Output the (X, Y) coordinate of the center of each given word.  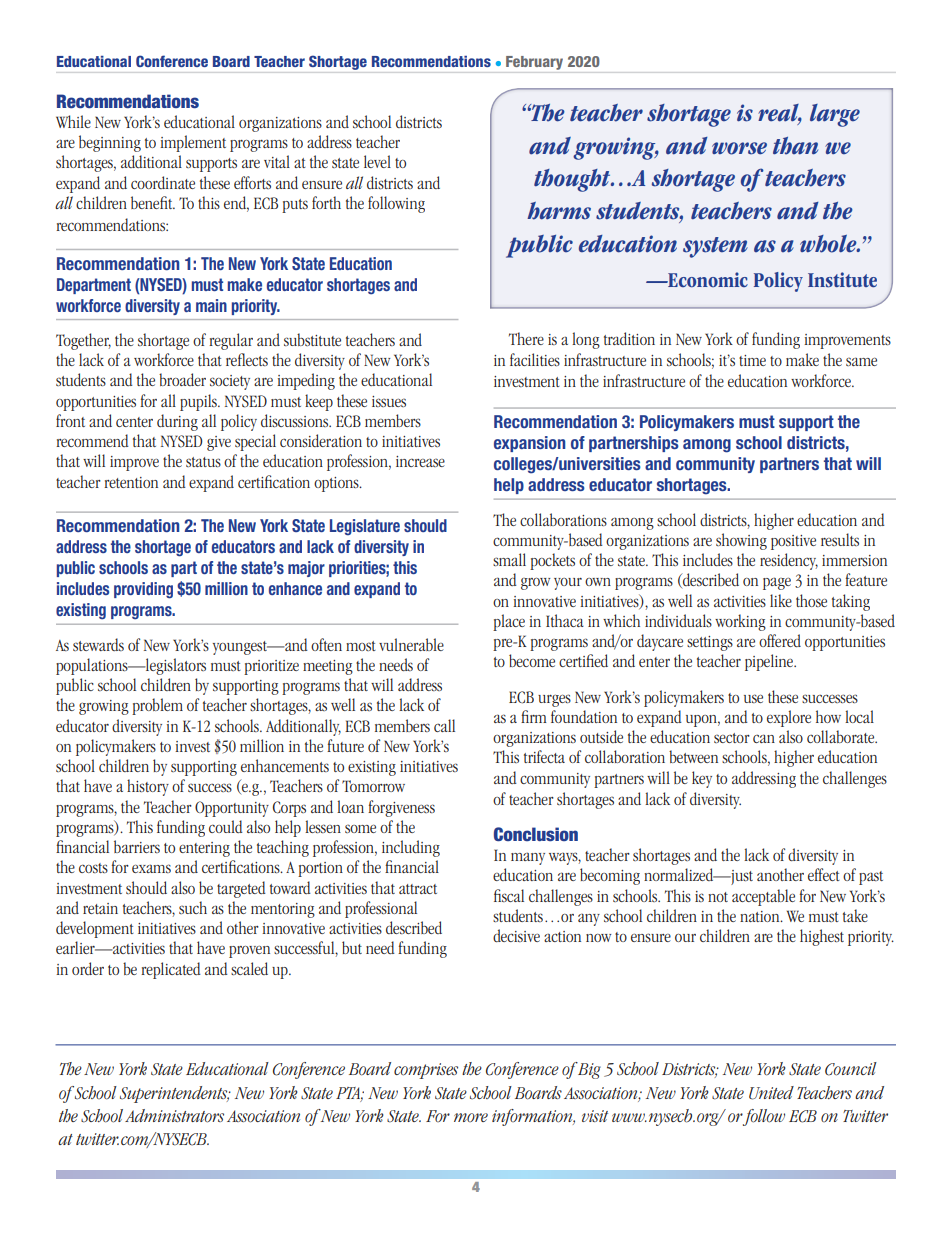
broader (182, 379)
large (835, 115)
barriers (137, 846)
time (752, 360)
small (509, 559)
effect (824, 874)
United (771, 1093)
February (534, 63)
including (411, 848)
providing (143, 590)
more (471, 1117)
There (526, 338)
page (777, 583)
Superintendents (175, 1094)
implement (193, 143)
